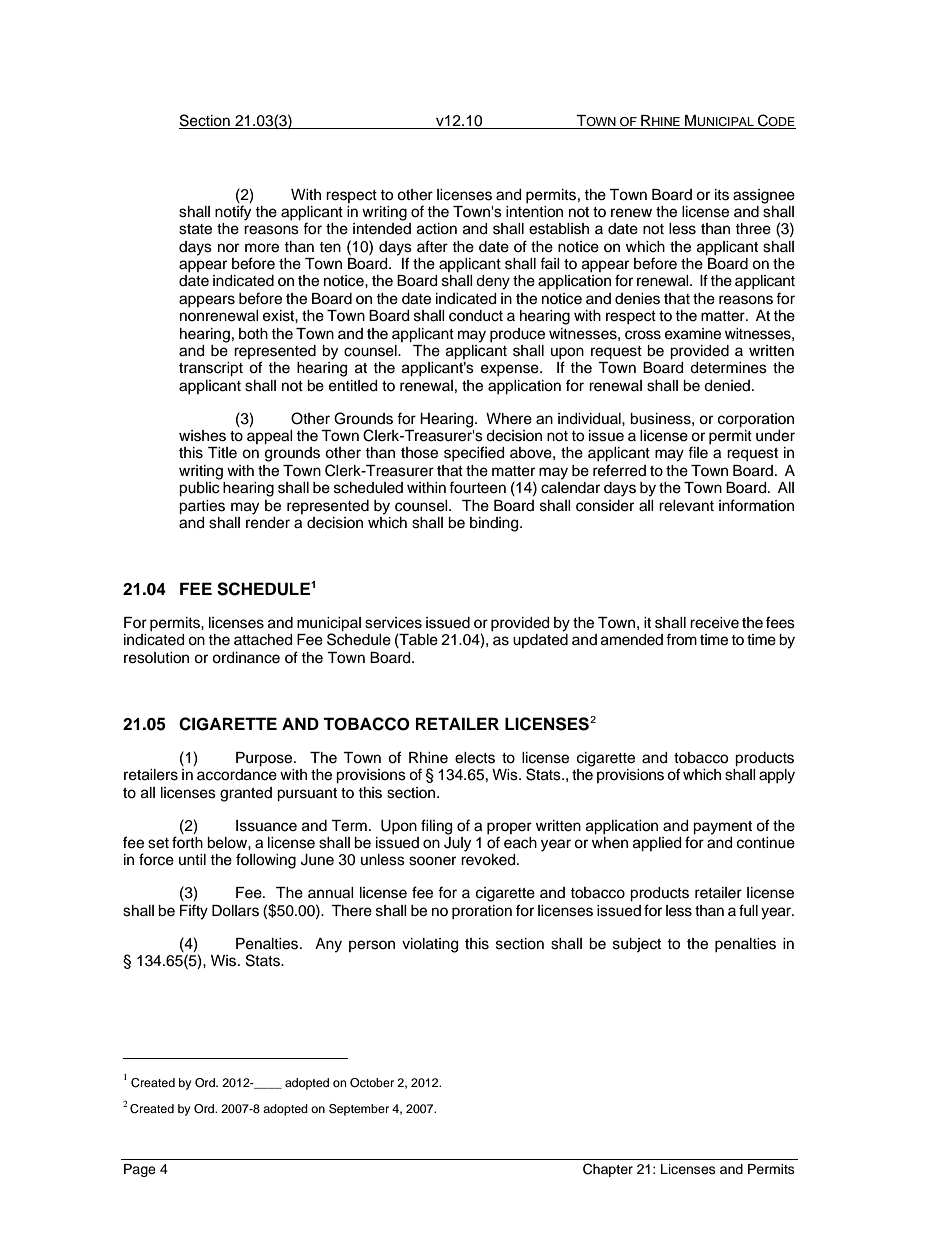  What do you see at coordinates (202, 507) in the image?
I see `parties` at bounding box center [202, 507].
